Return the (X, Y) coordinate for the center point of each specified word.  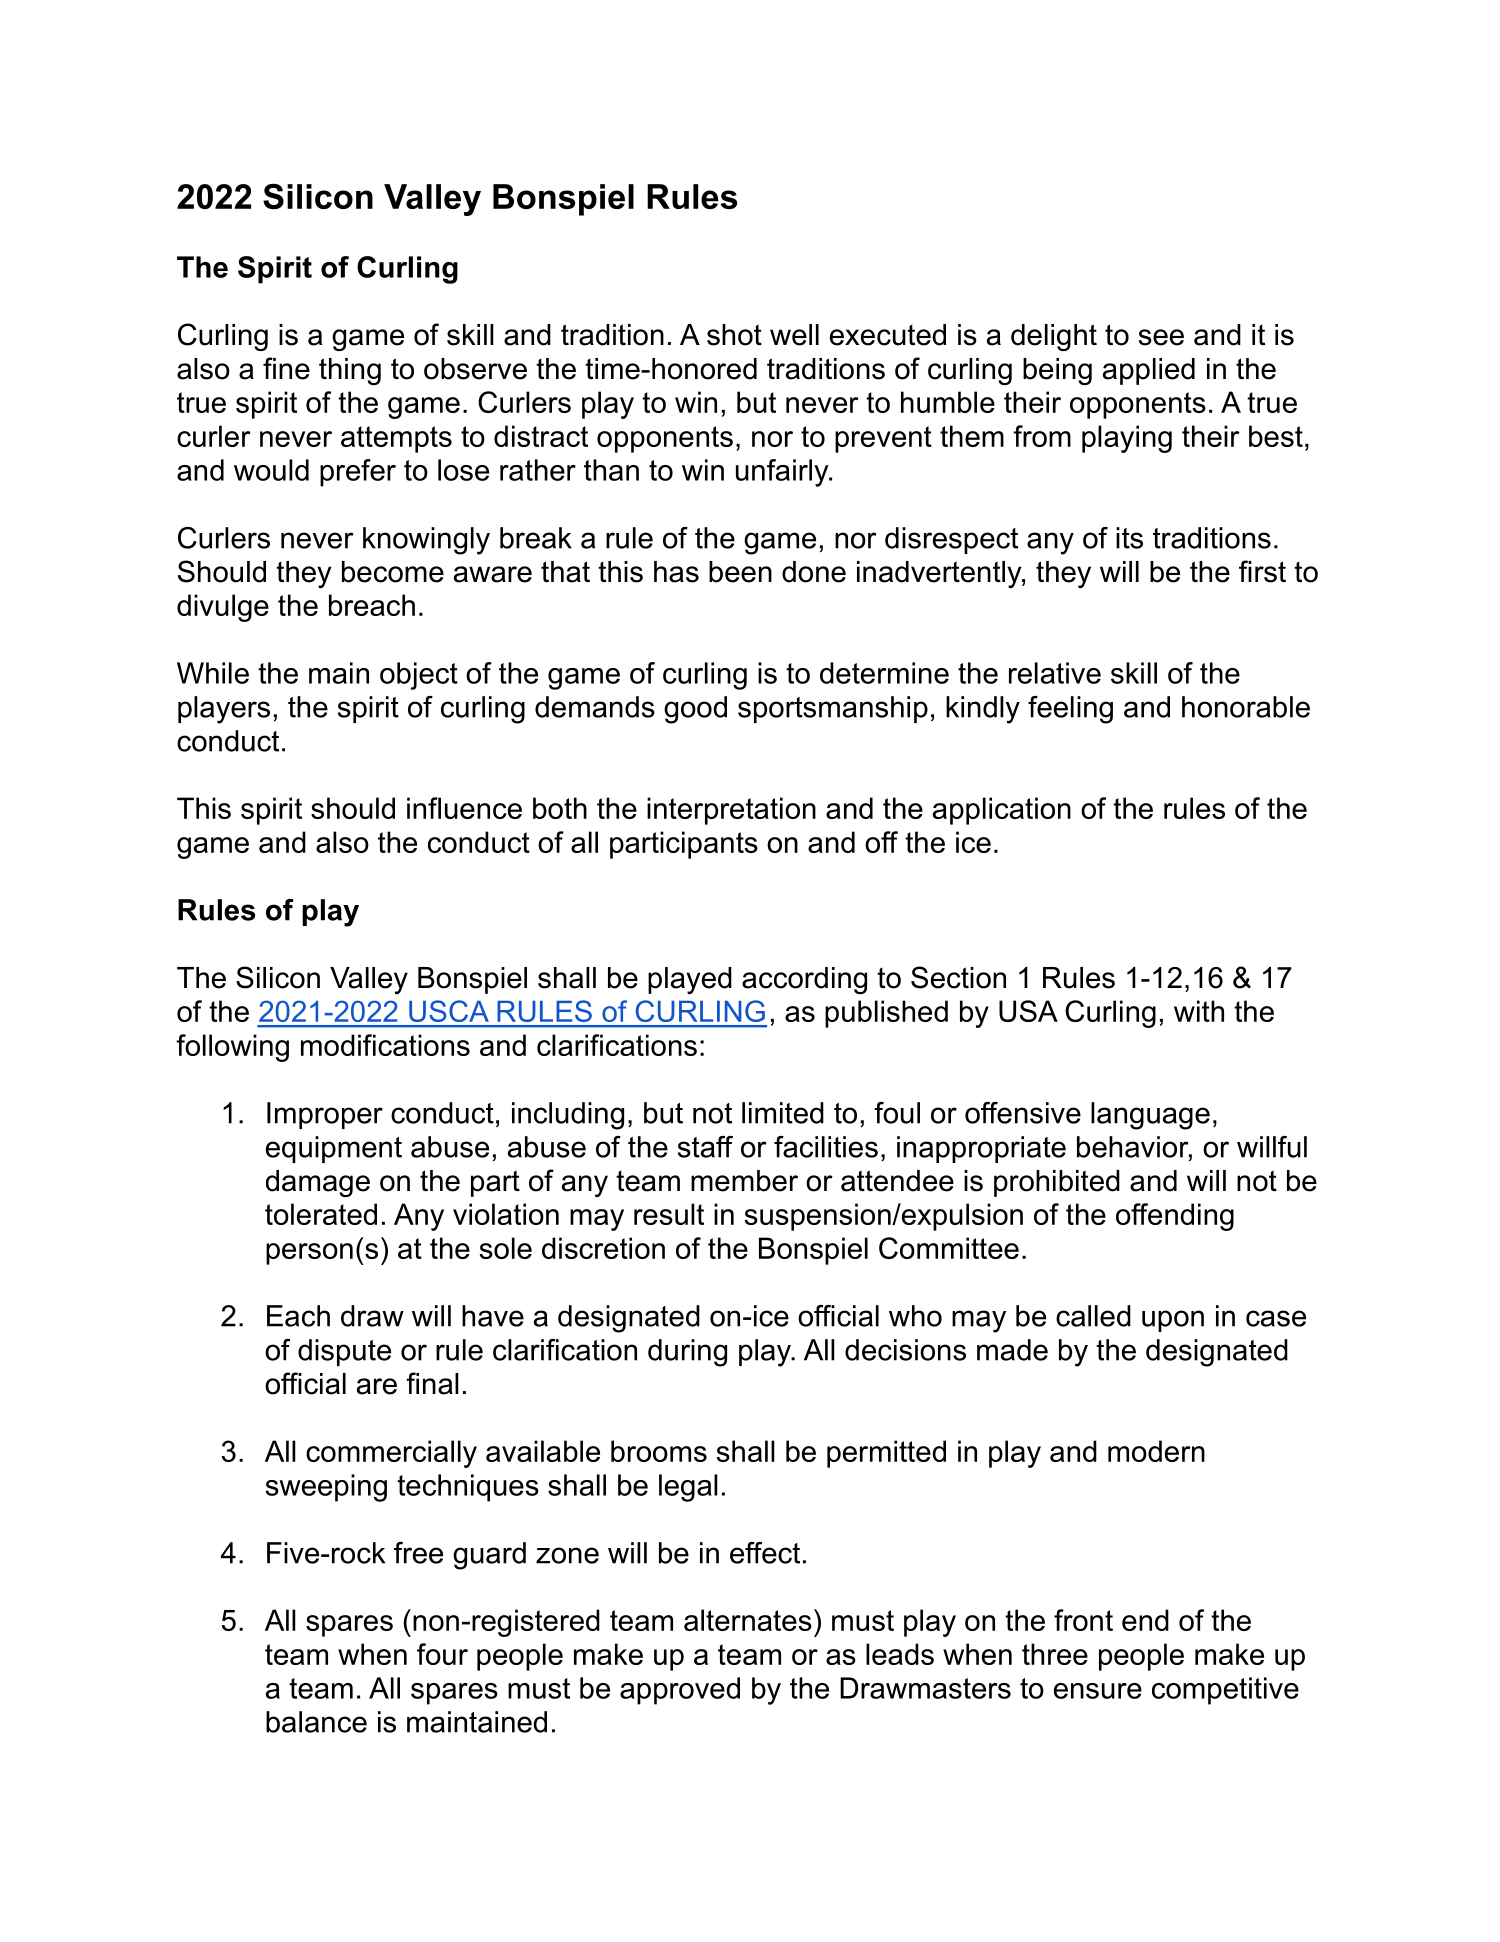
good (695, 710)
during (687, 1353)
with (1199, 1011)
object (419, 676)
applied (1149, 371)
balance (316, 1722)
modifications (385, 1045)
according (804, 980)
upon (1173, 1321)
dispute (344, 1352)
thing (350, 371)
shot (734, 335)
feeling (1070, 710)
